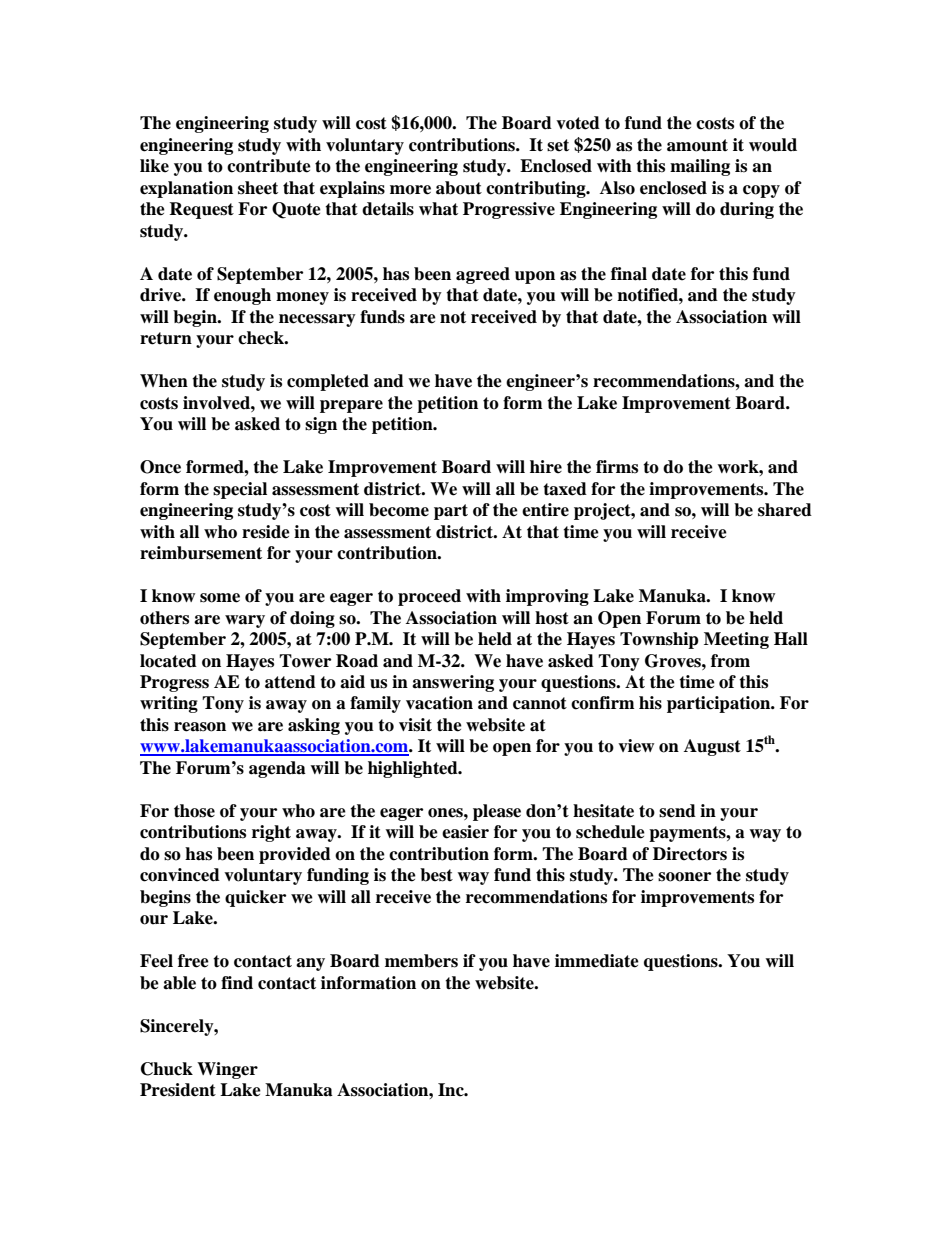  Describe the element at coordinates (697, 145) in the screenshot. I see `amount` at that location.
